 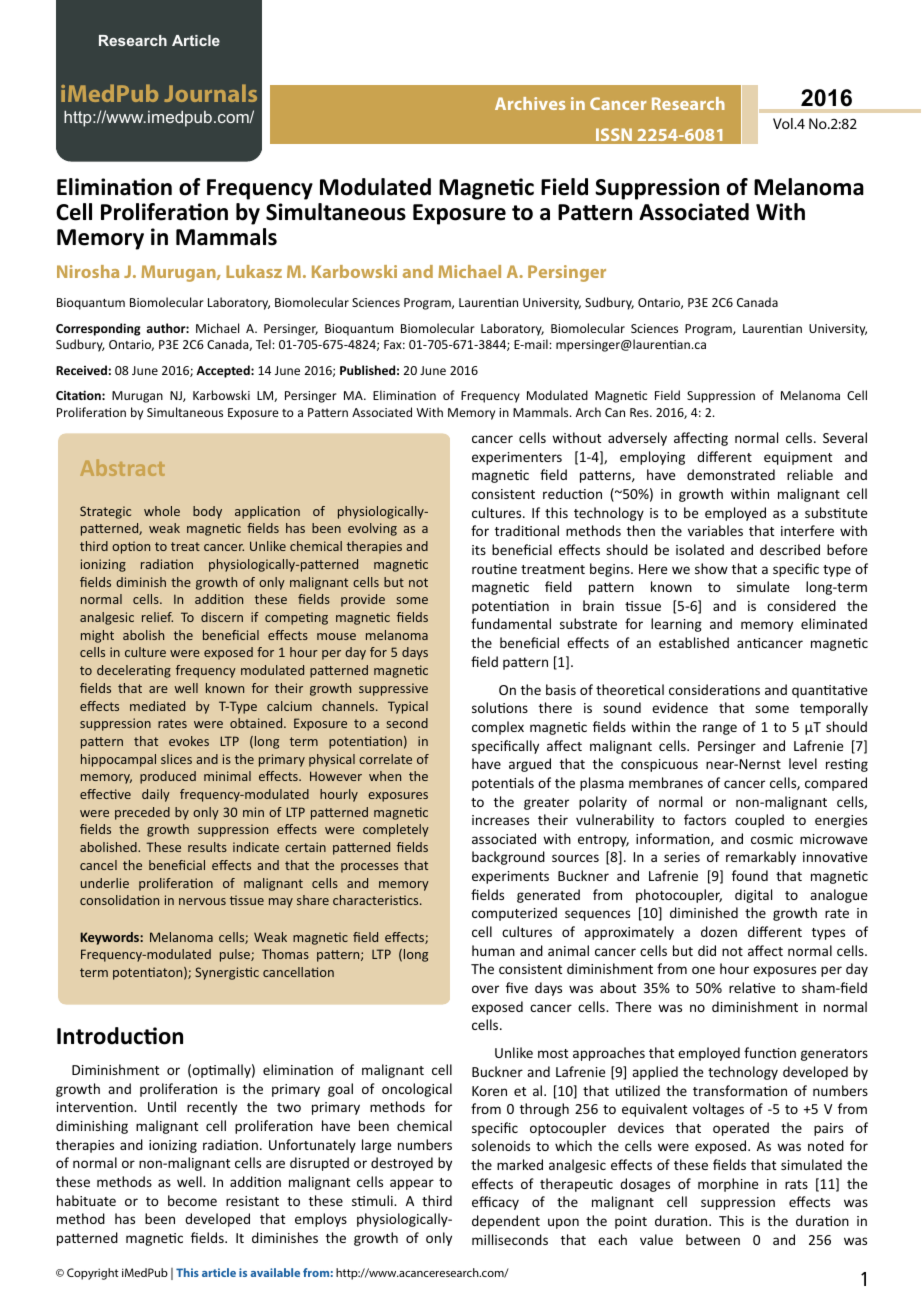 What do you see at coordinates (202, 901) in the page?
I see `nervous` at bounding box center [202, 901].
